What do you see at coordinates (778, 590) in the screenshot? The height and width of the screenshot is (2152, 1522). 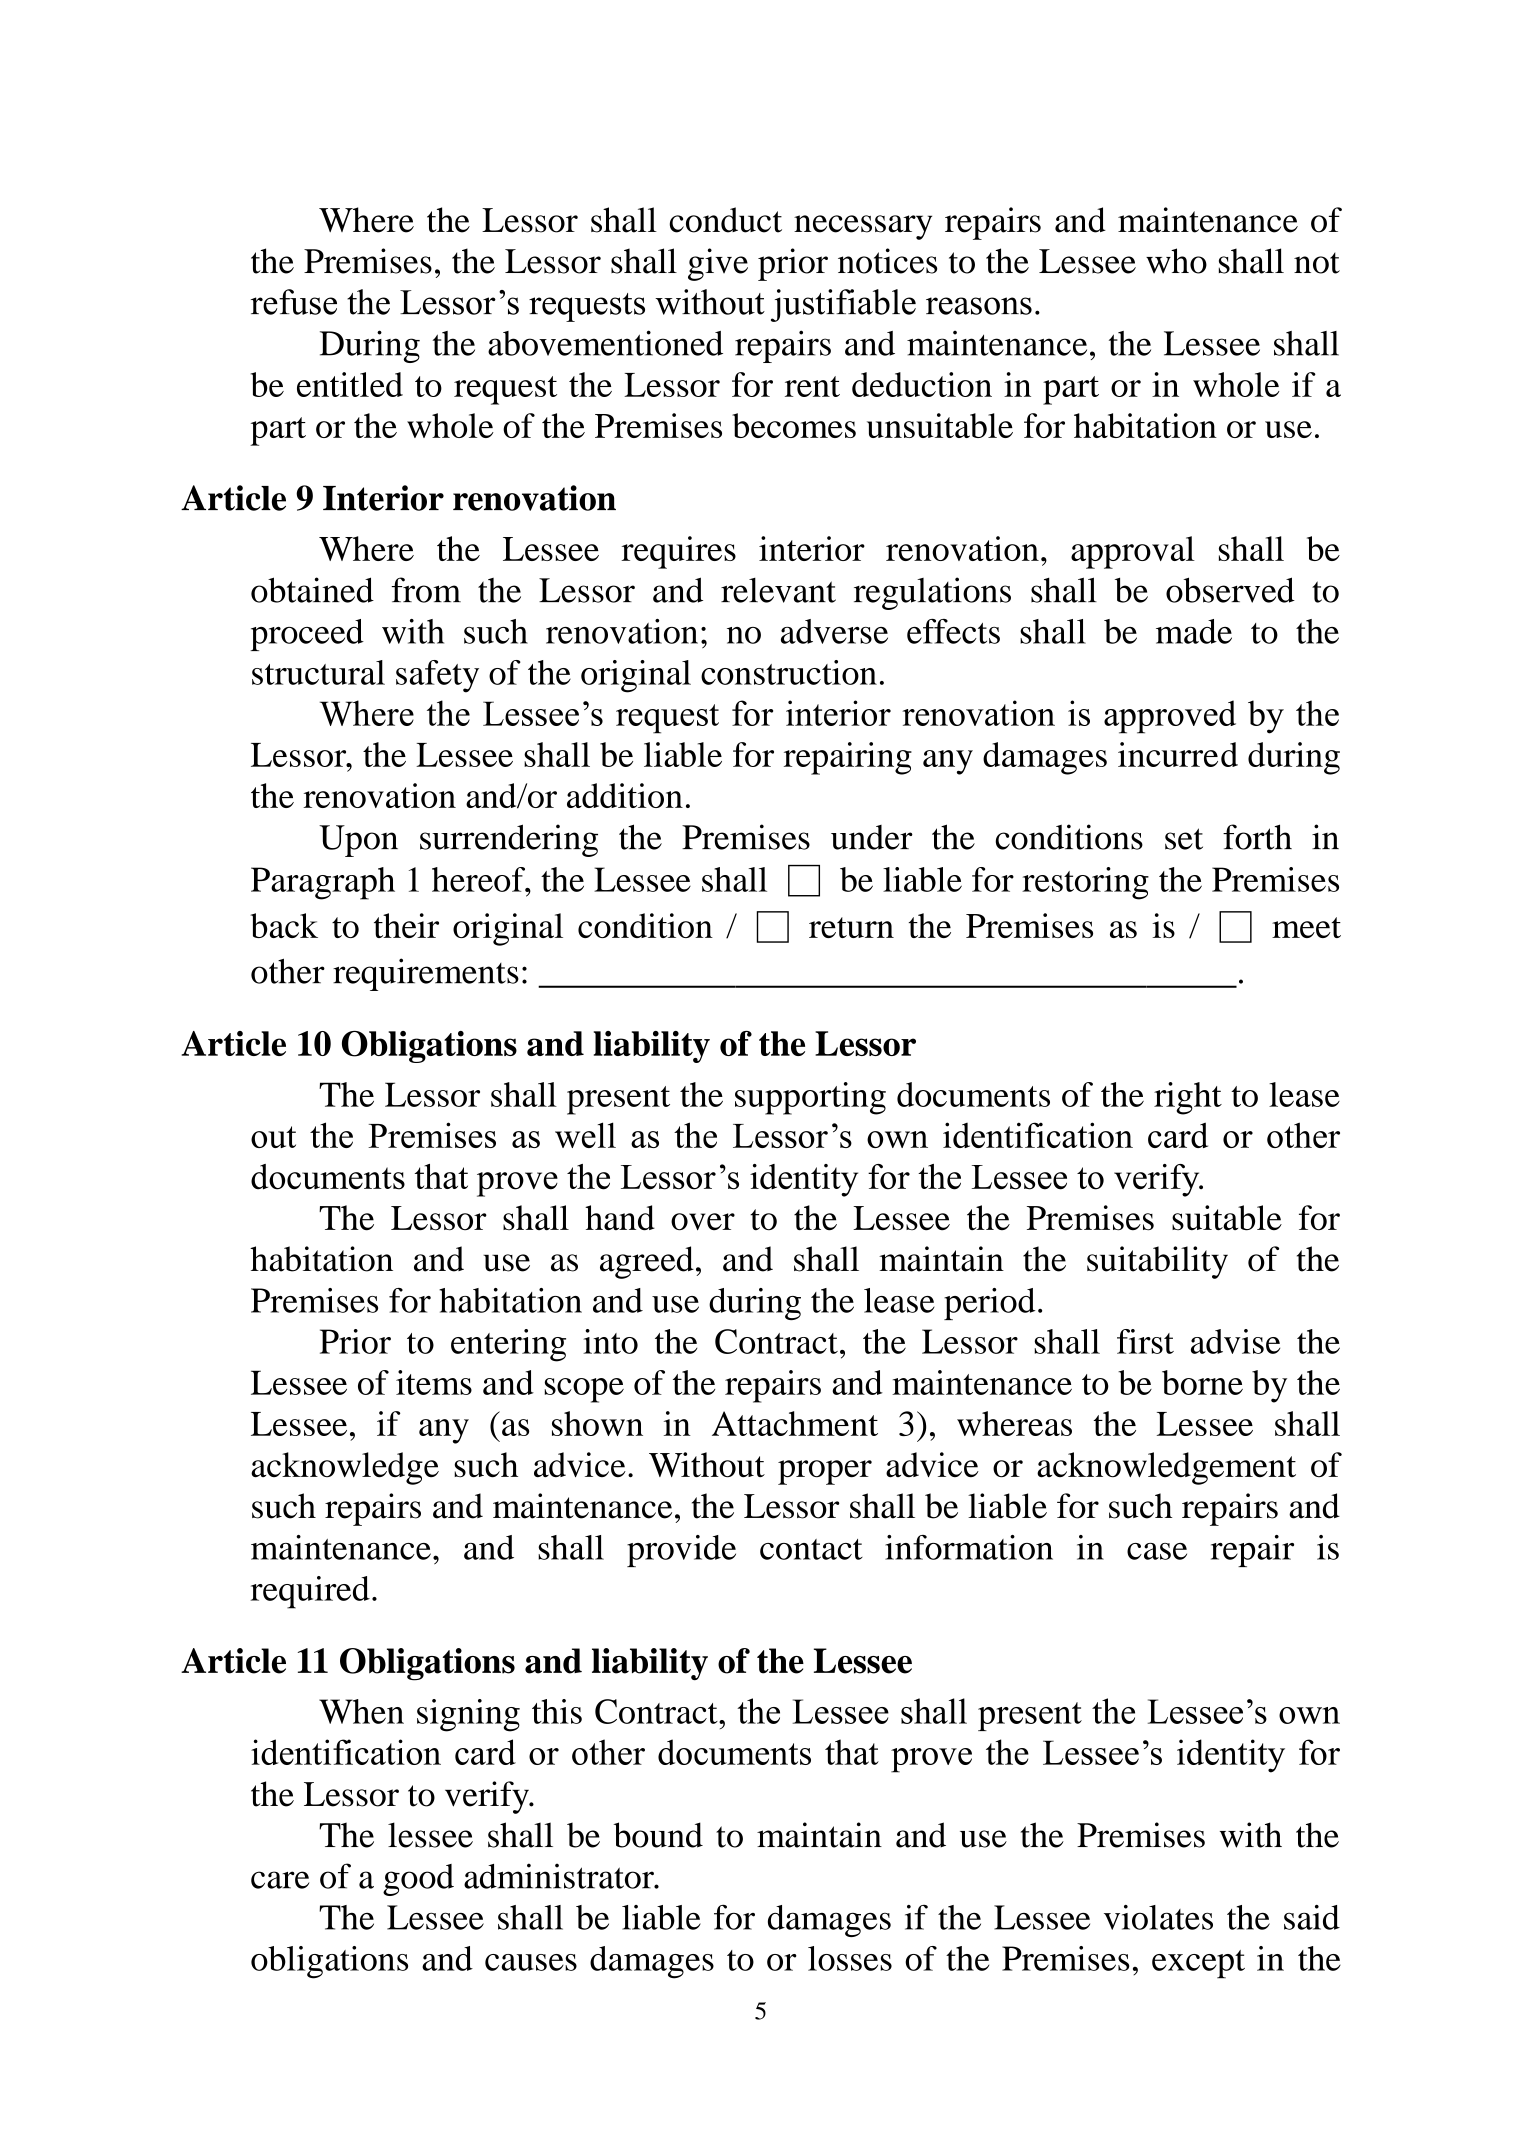 I see `relevant` at bounding box center [778, 590].
